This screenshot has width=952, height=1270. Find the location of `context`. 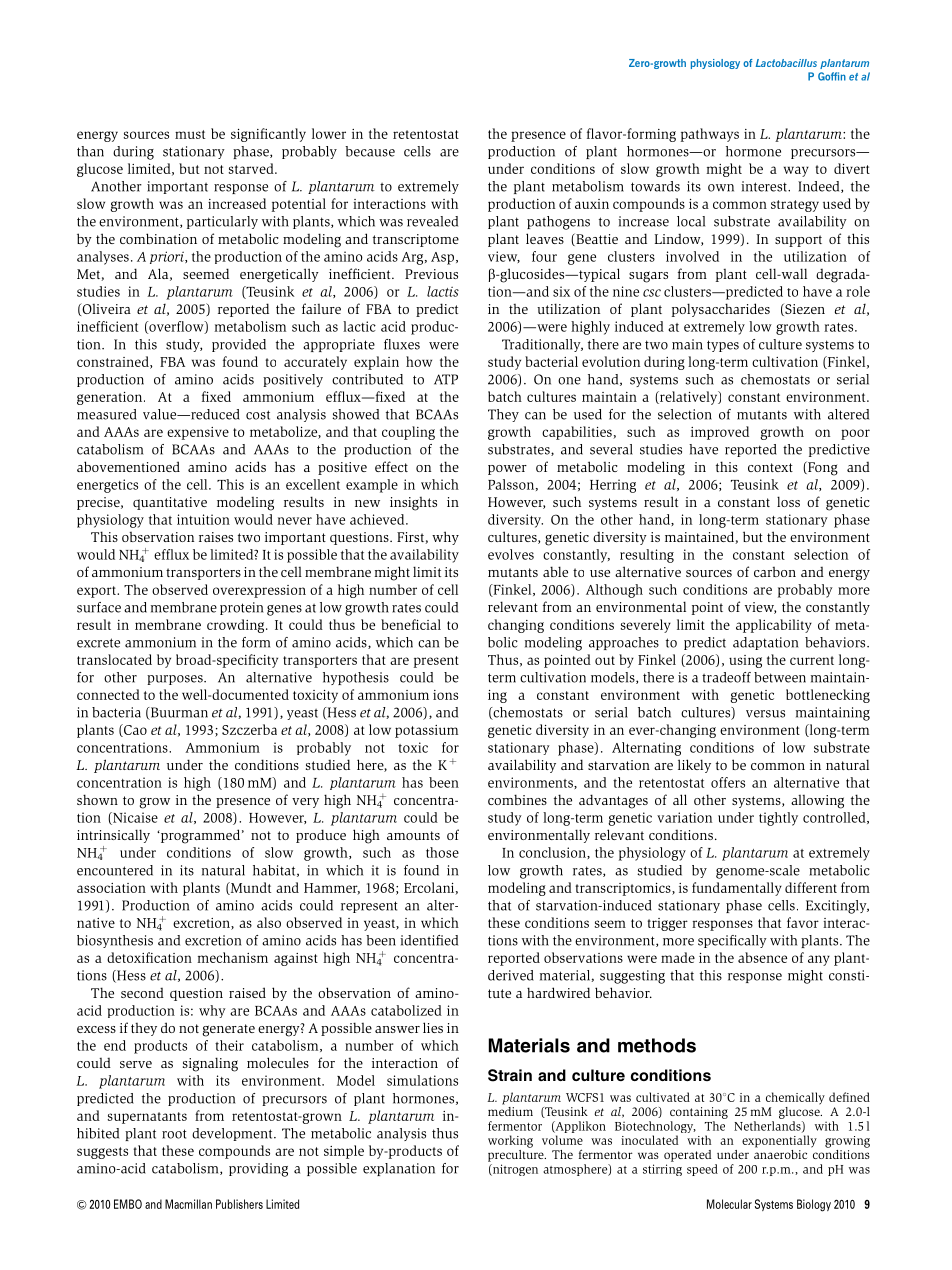

context is located at coordinates (770, 467).
